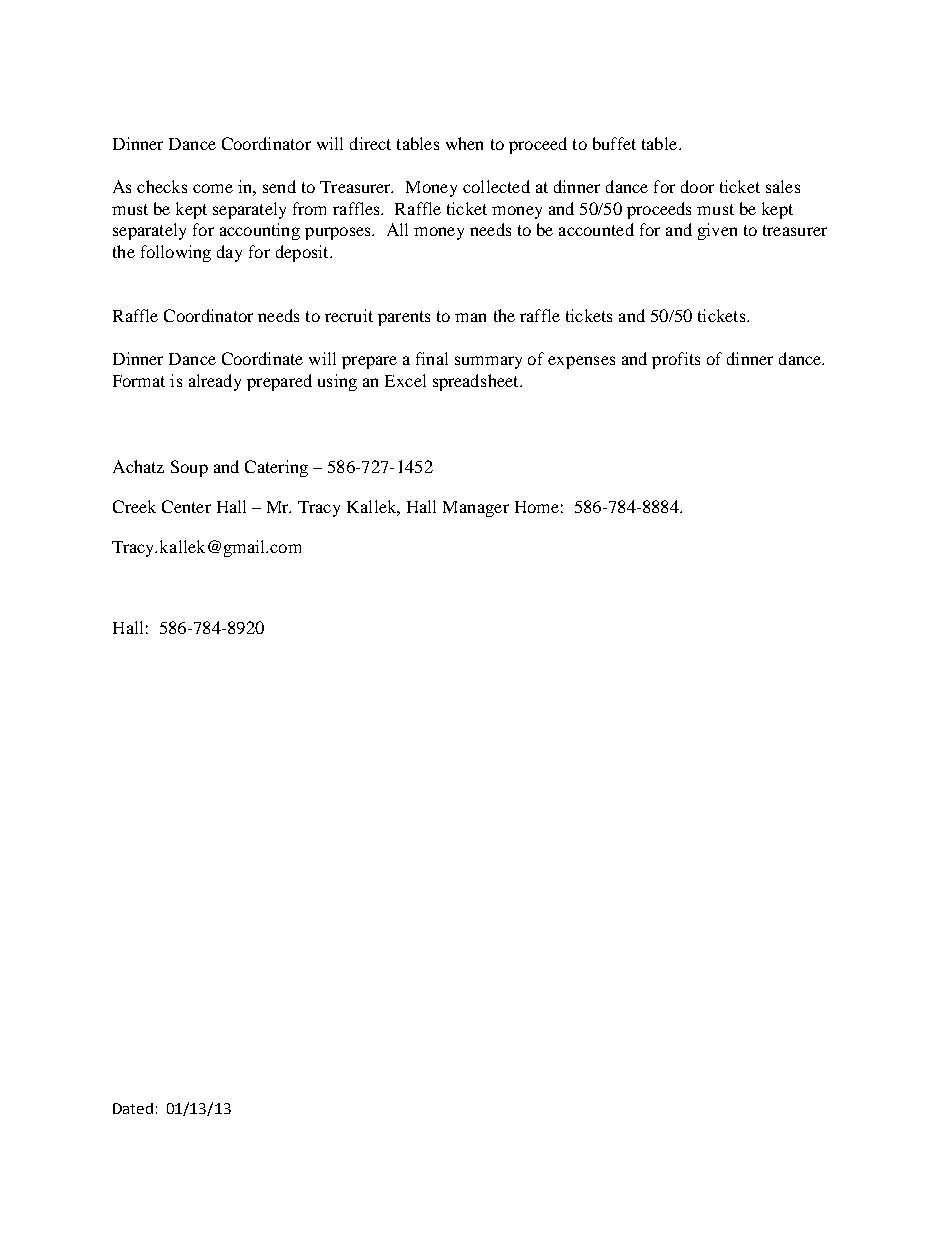 The height and width of the screenshot is (1233, 952). What do you see at coordinates (133, 1108) in the screenshot?
I see `Dated` at bounding box center [133, 1108].
